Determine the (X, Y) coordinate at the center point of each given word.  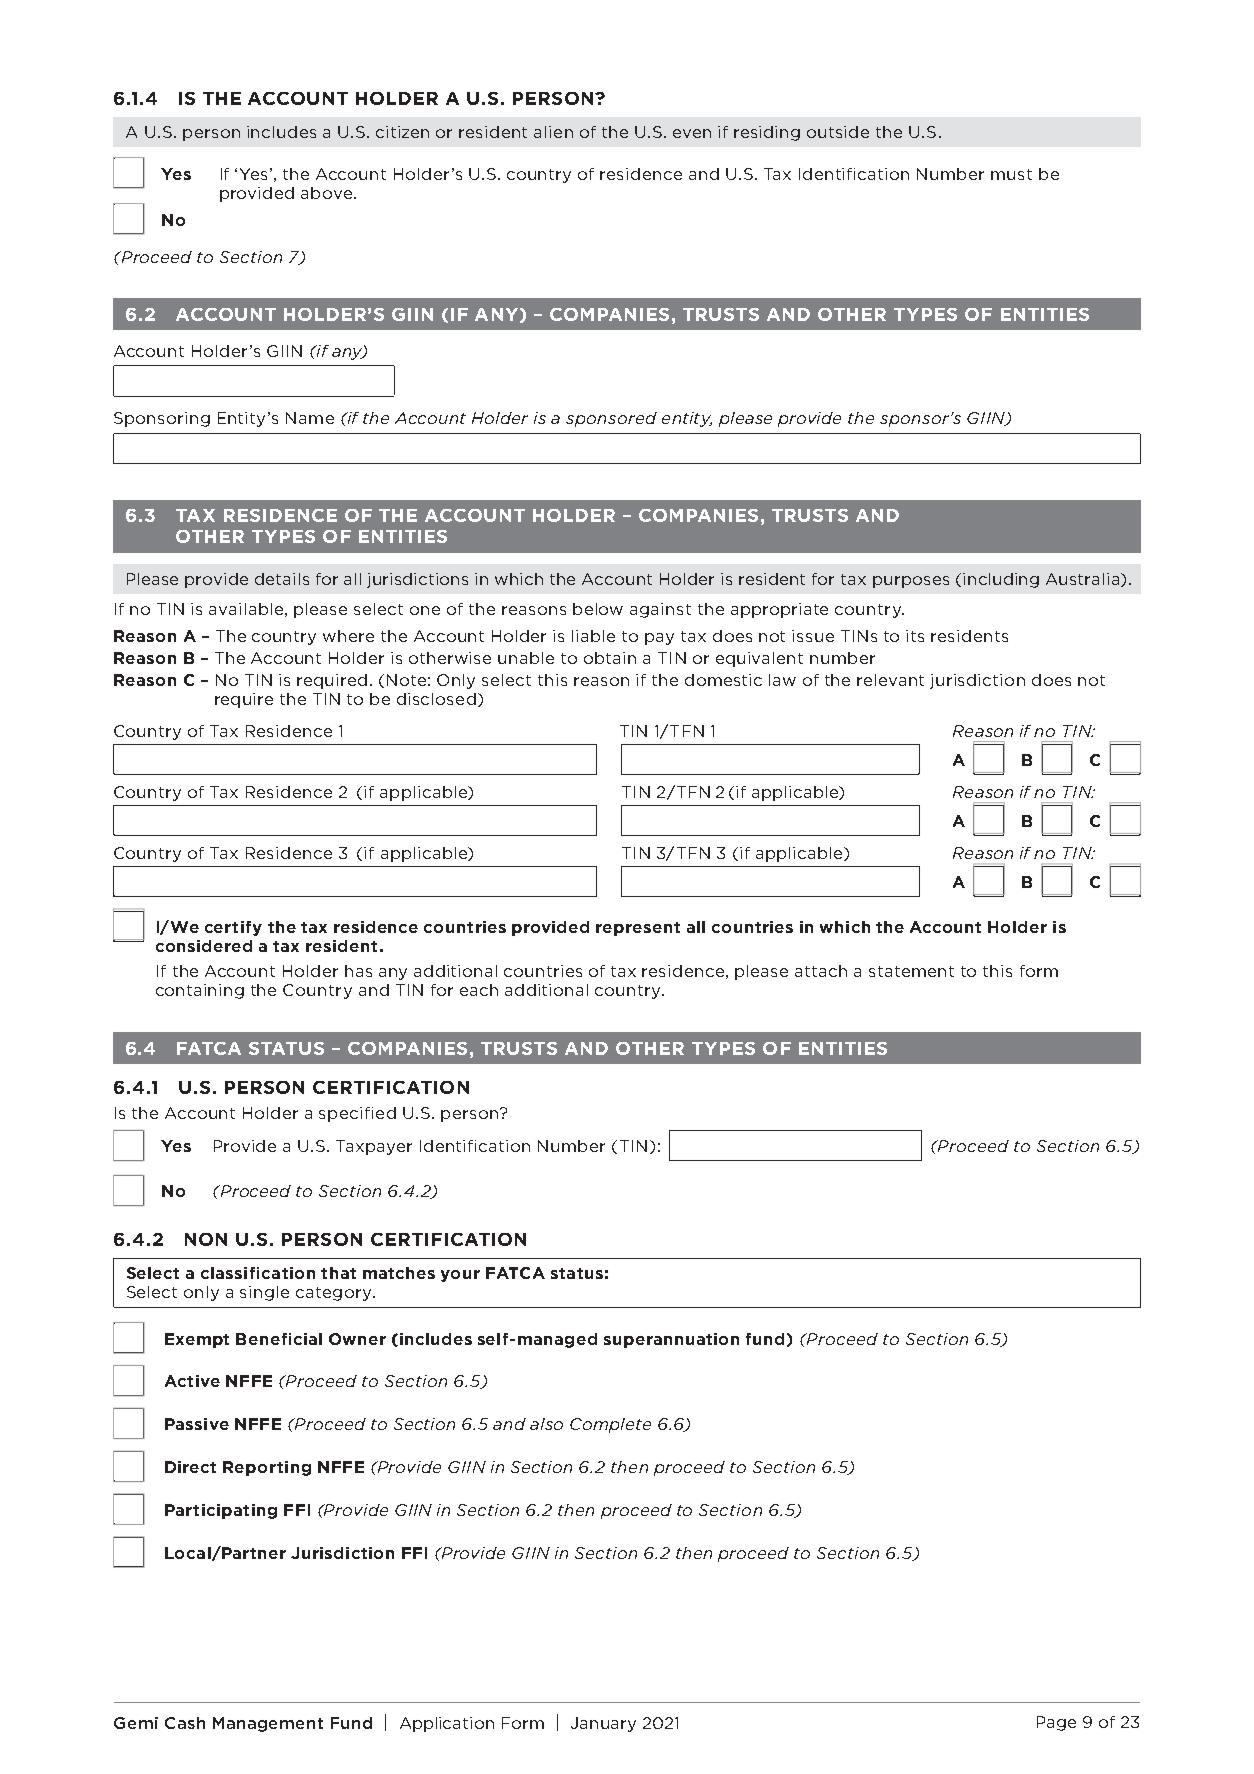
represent (638, 929)
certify (233, 928)
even (692, 133)
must (1011, 174)
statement (911, 971)
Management (268, 1724)
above (326, 193)
